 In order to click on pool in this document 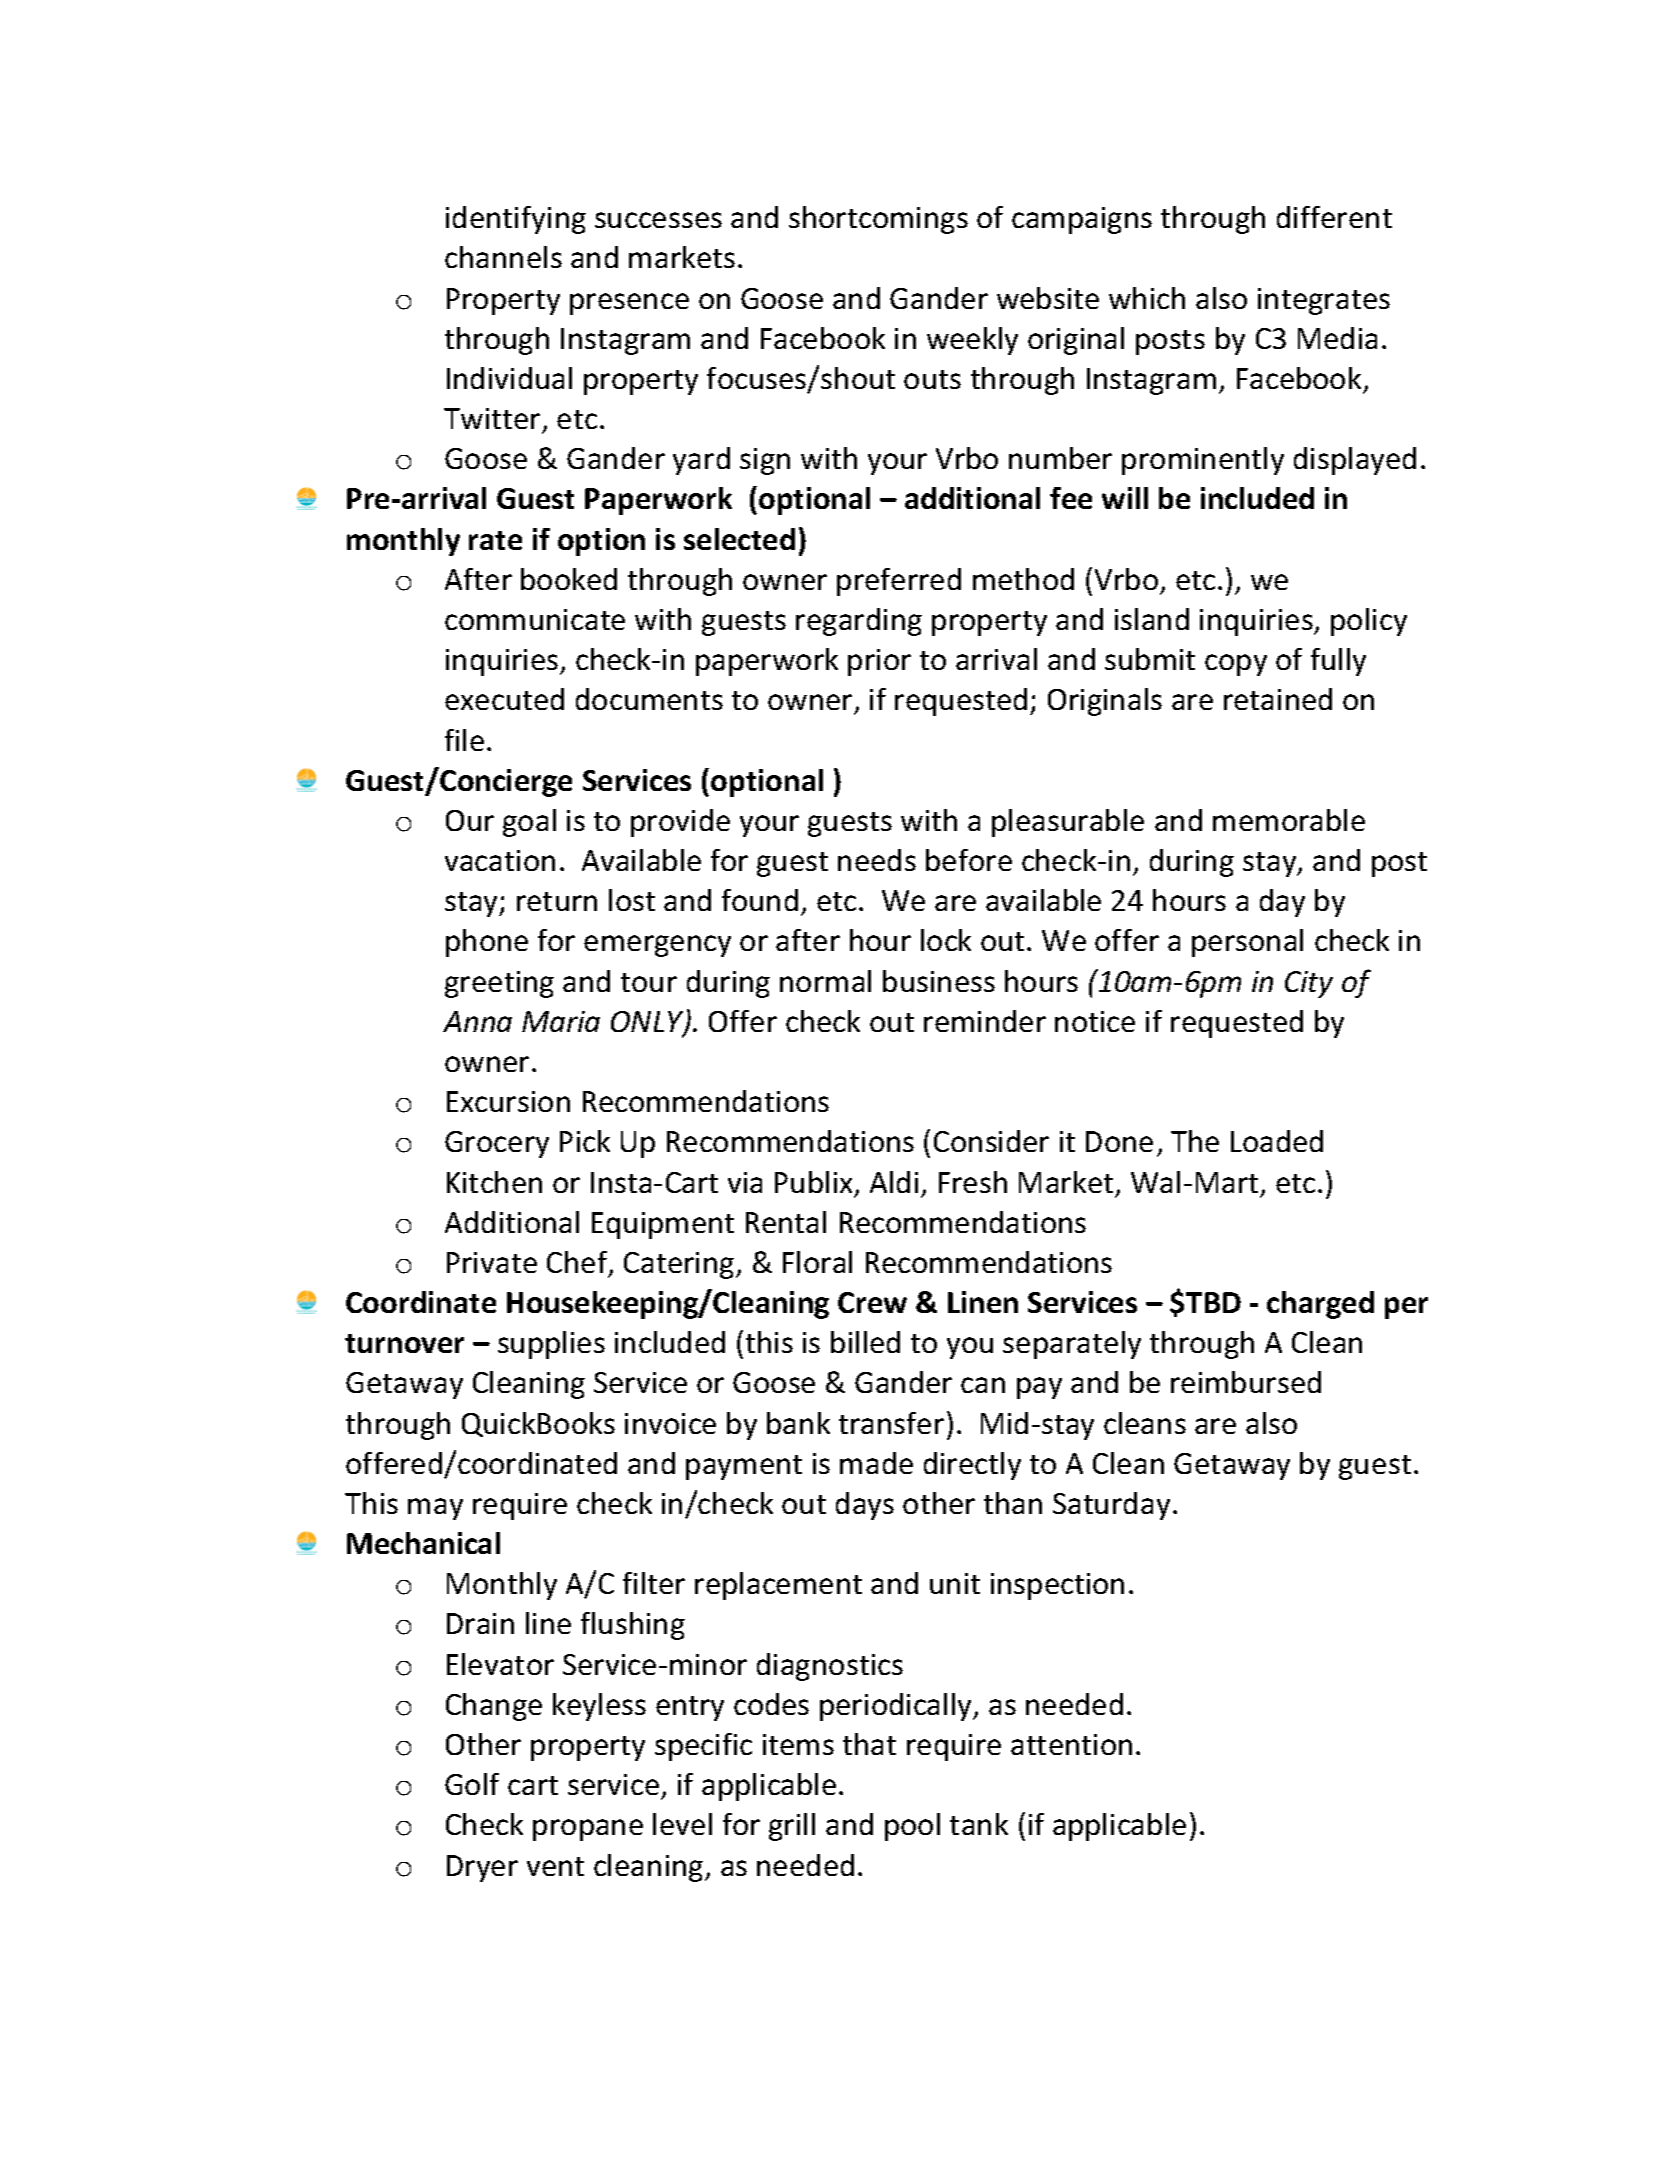, I will do `click(912, 1827)`.
